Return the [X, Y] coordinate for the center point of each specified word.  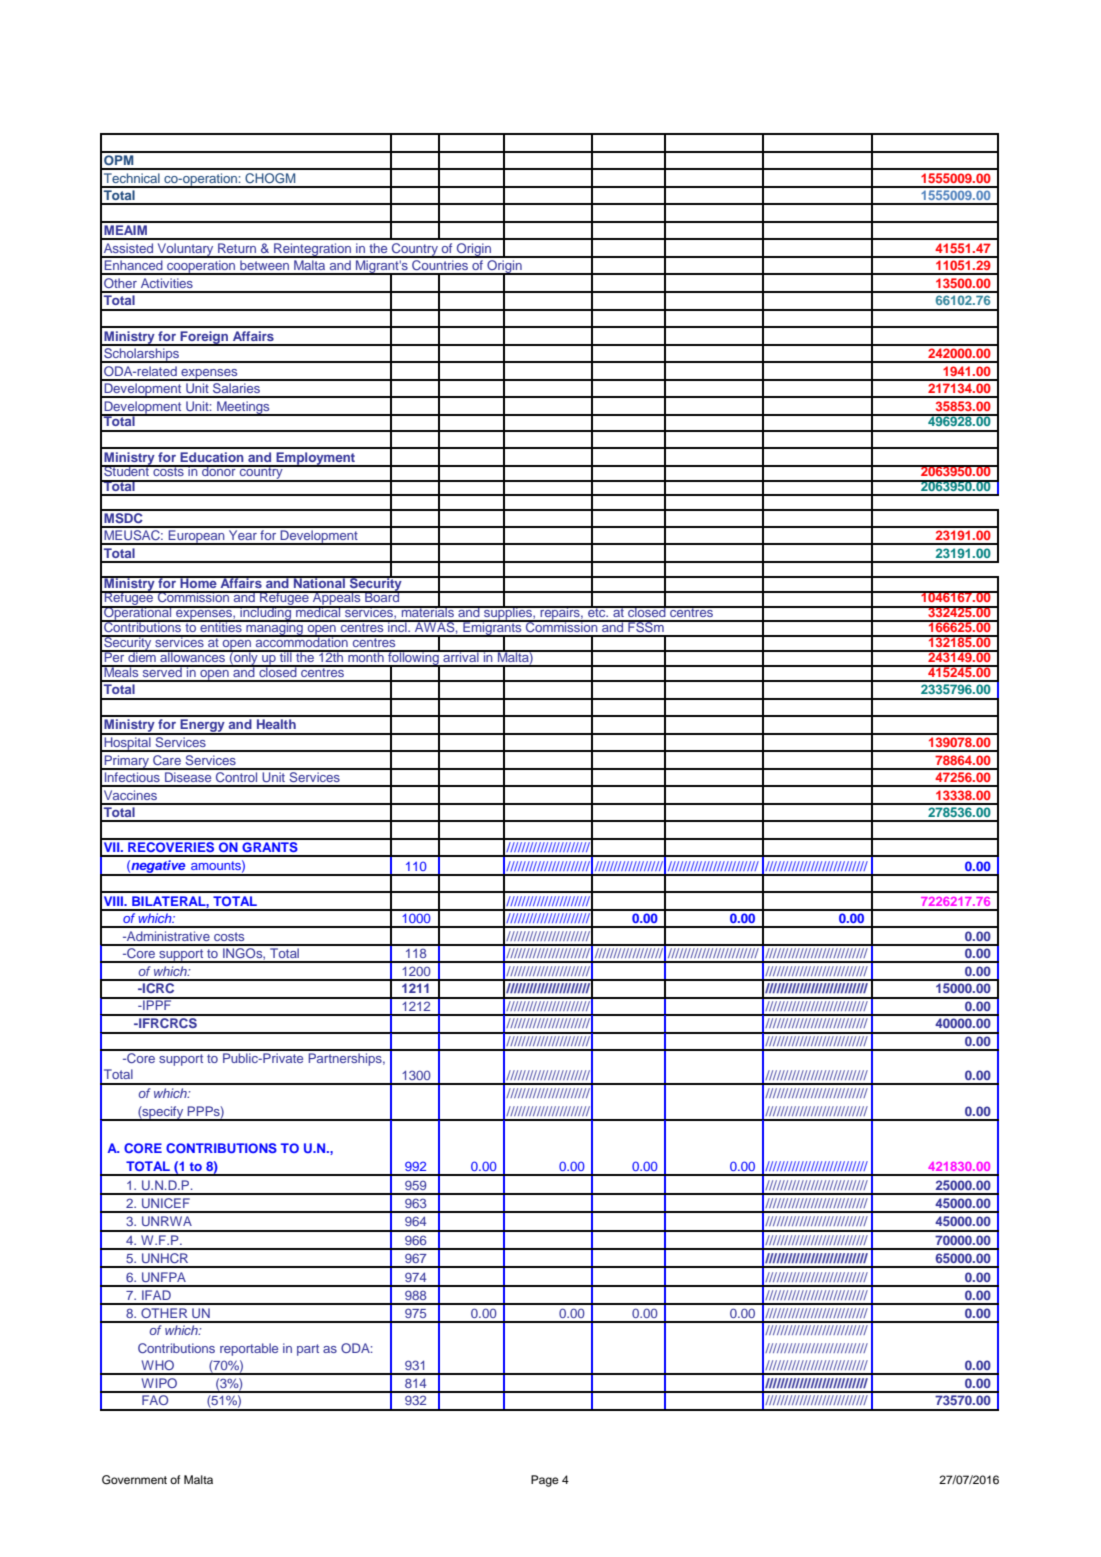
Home [198, 582]
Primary [127, 762]
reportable [249, 1349]
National [319, 582]
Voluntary [185, 250]
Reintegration [312, 250]
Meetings [243, 408]
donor [219, 470]
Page [545, 1481]
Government [134, 1480]
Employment [316, 459]
